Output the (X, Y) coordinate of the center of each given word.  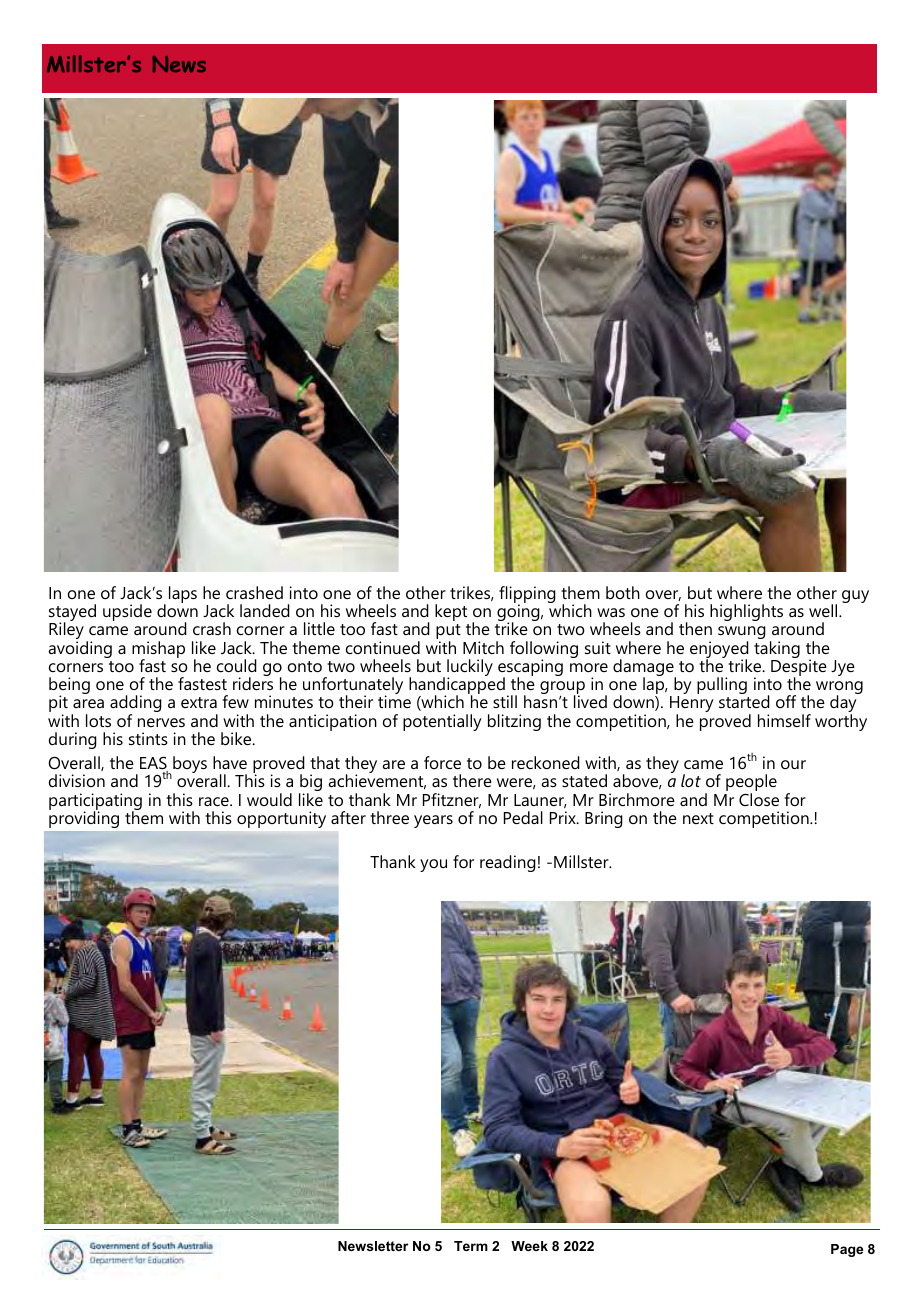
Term (471, 1246)
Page (847, 1250)
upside (127, 612)
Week (529, 1246)
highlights (746, 612)
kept (451, 612)
